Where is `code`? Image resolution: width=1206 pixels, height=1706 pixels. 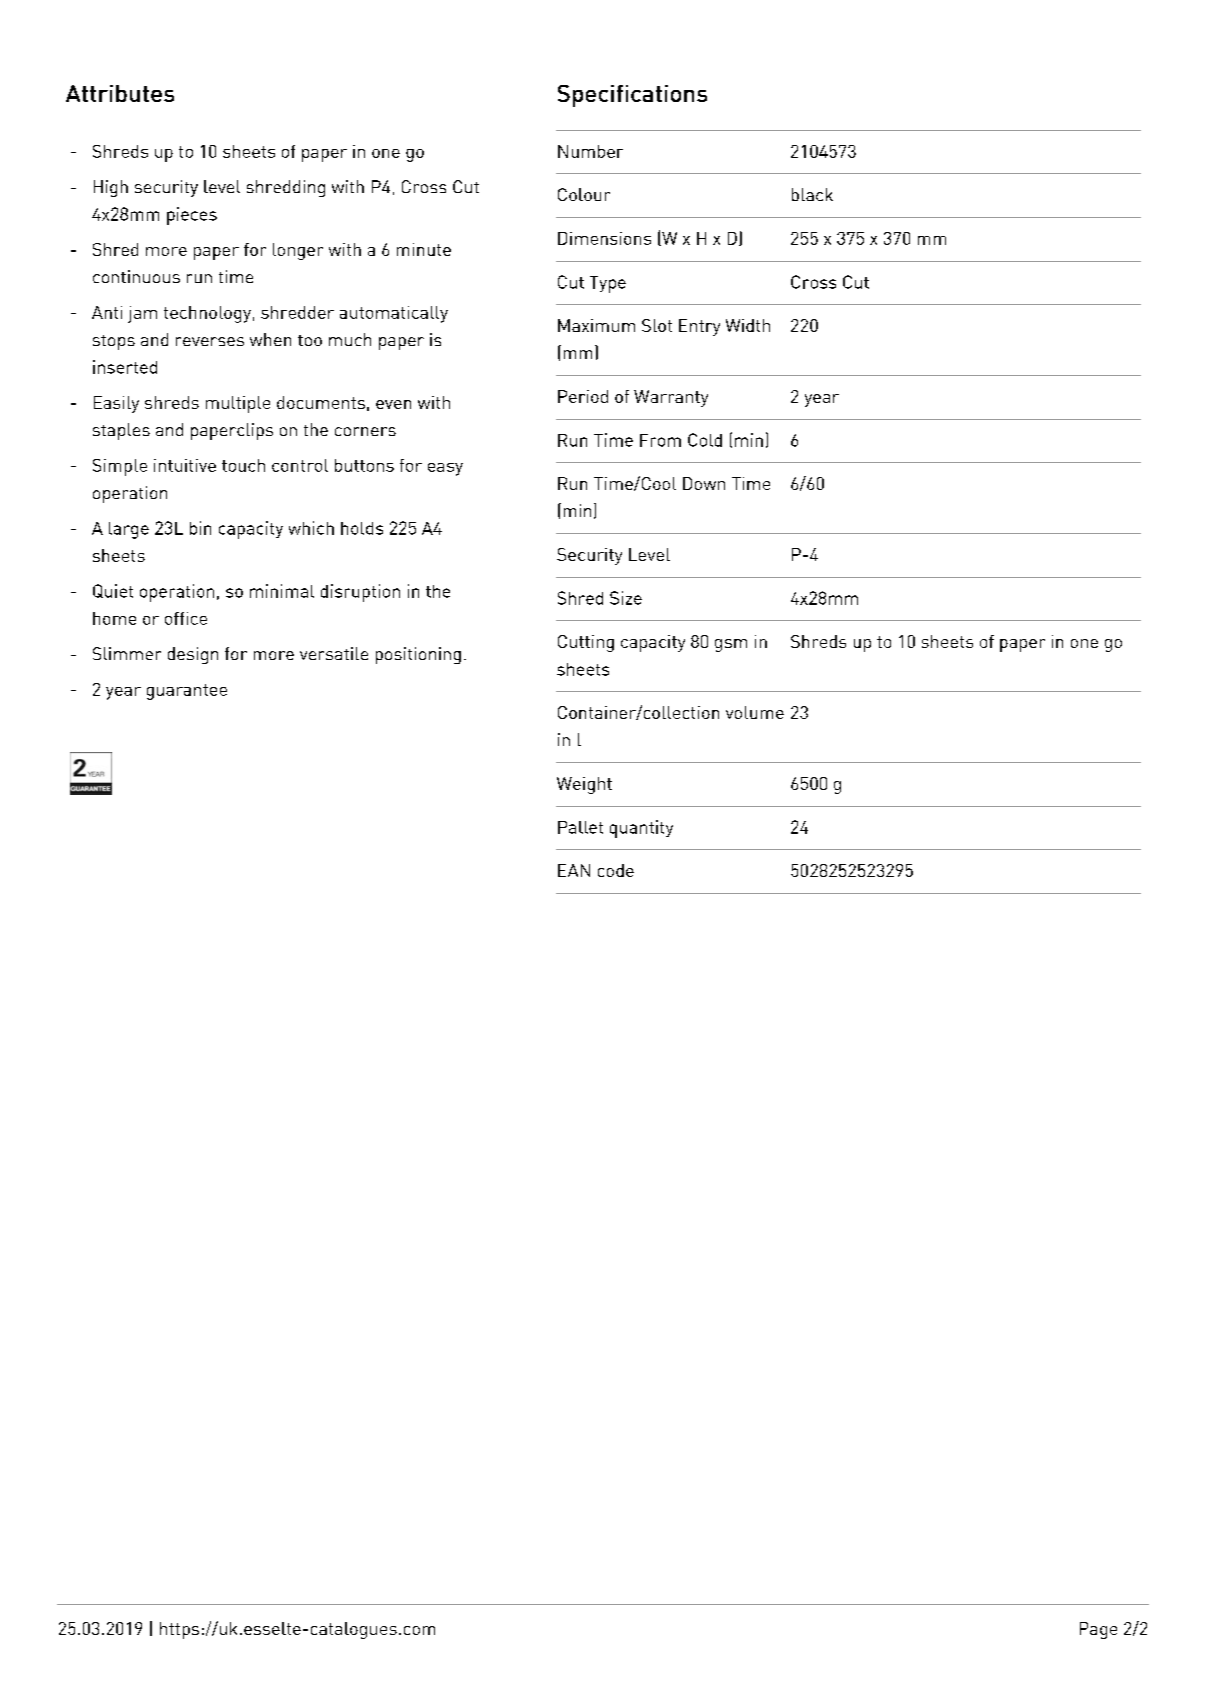 code is located at coordinates (616, 870).
